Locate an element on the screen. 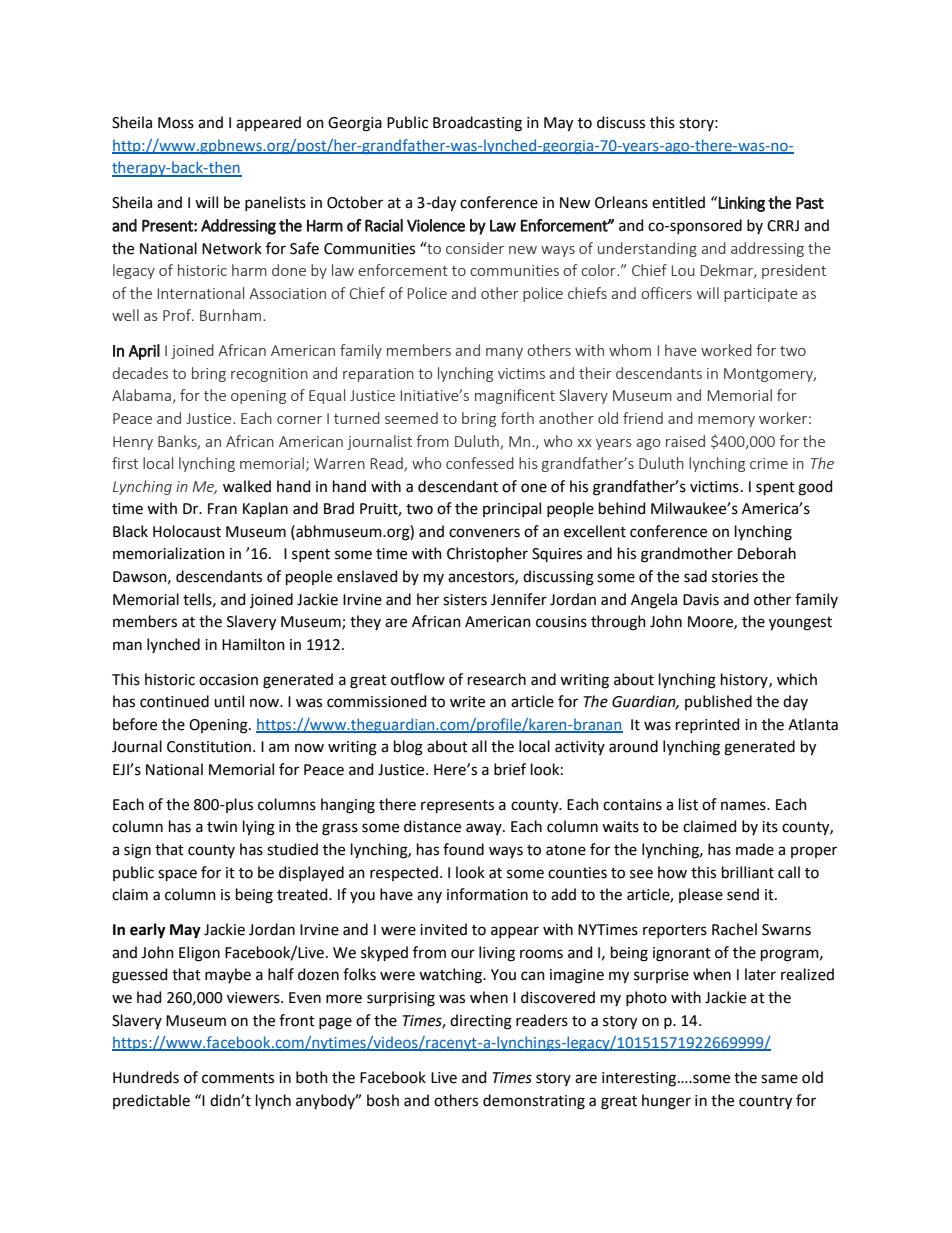 The width and height of the screenshot is (952, 1233). comments is located at coordinates (238, 1078).
